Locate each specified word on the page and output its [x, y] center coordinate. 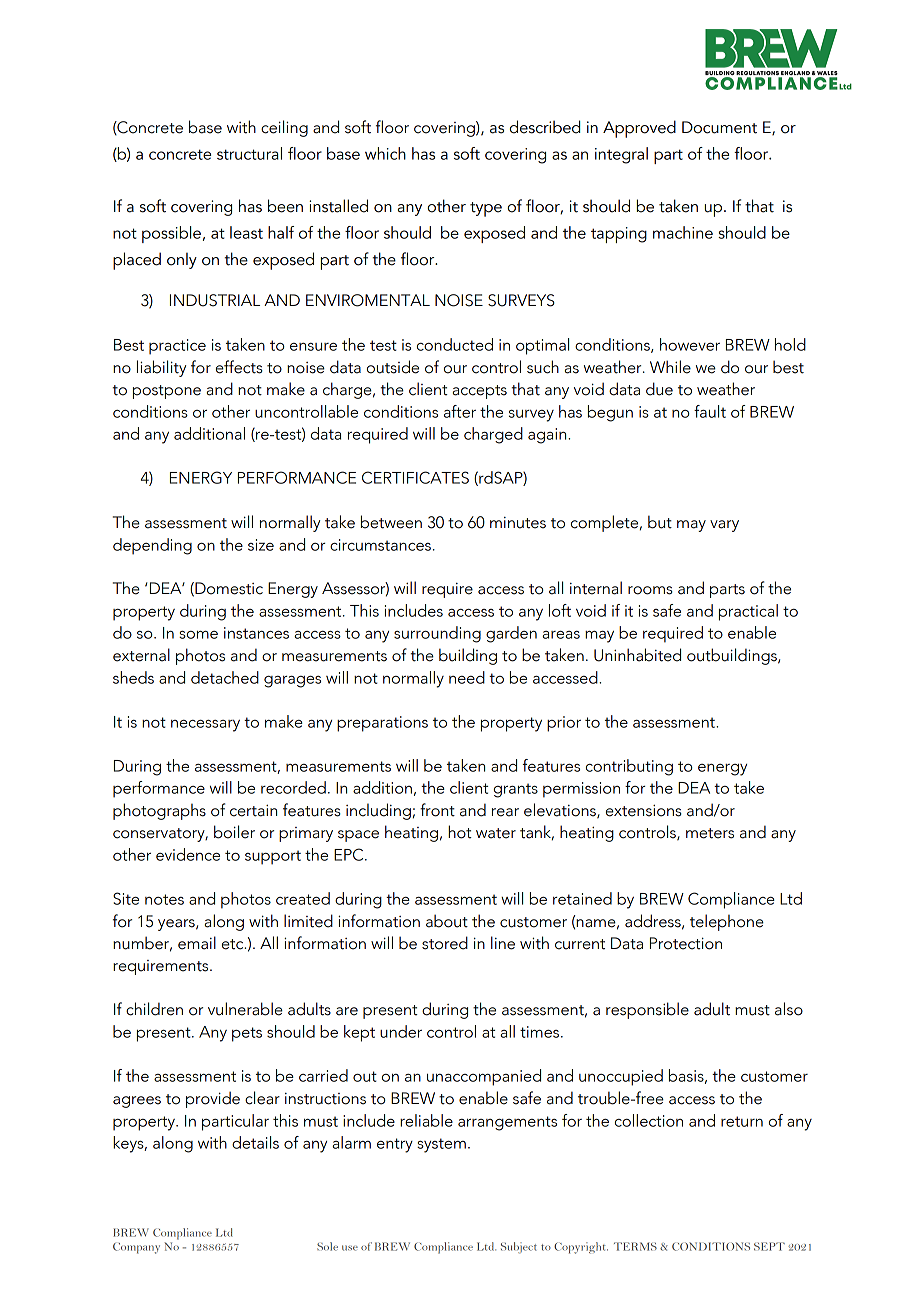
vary [724, 526]
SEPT [769, 1246]
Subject [519, 1248]
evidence [188, 854]
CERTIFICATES [415, 477]
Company [136, 1248]
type [486, 209]
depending [152, 546]
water [496, 833]
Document [719, 127]
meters [710, 833]
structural [249, 153]
